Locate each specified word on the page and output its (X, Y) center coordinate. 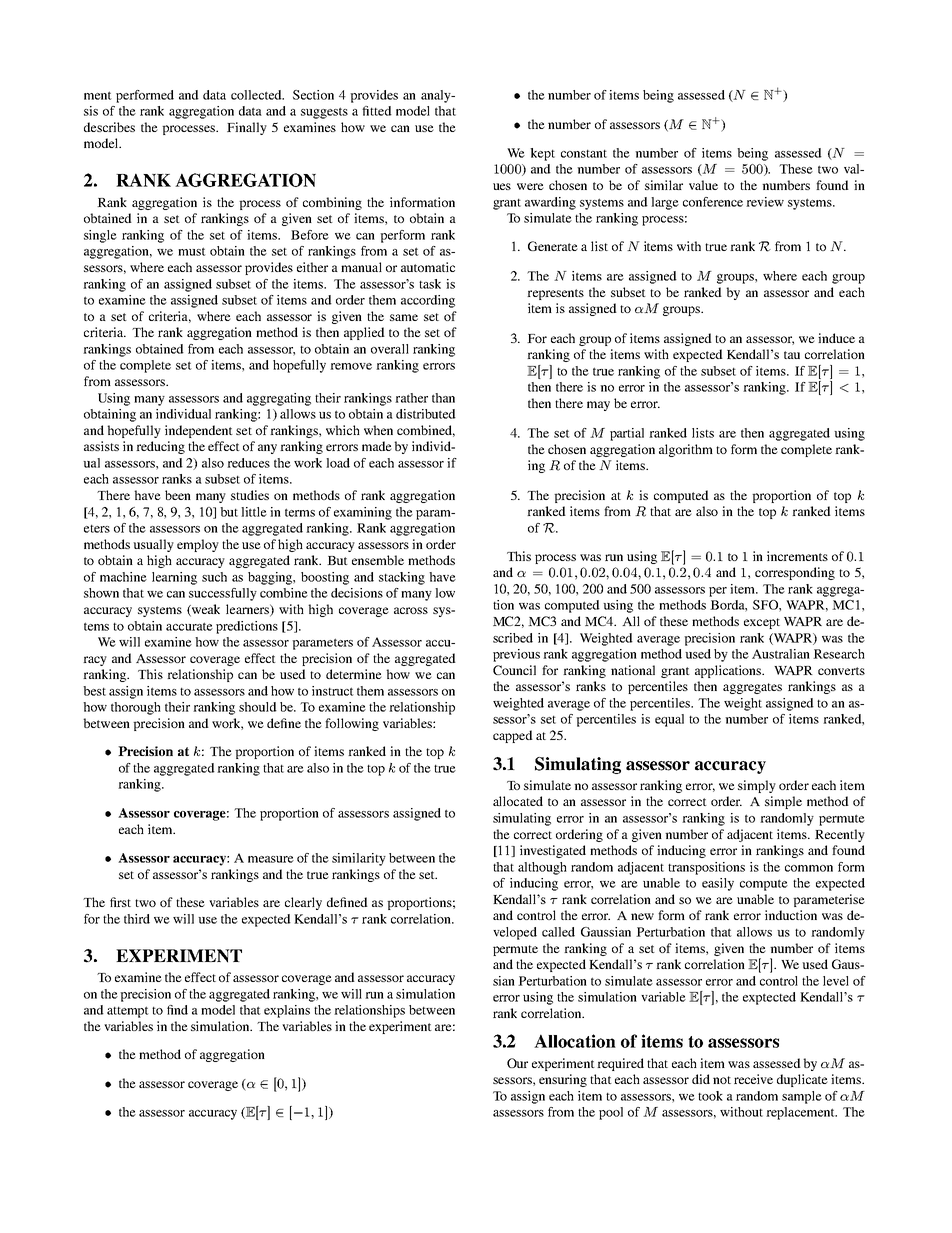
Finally (247, 128)
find (177, 1010)
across (411, 610)
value (703, 185)
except (762, 623)
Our (517, 1063)
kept (542, 154)
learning (174, 578)
